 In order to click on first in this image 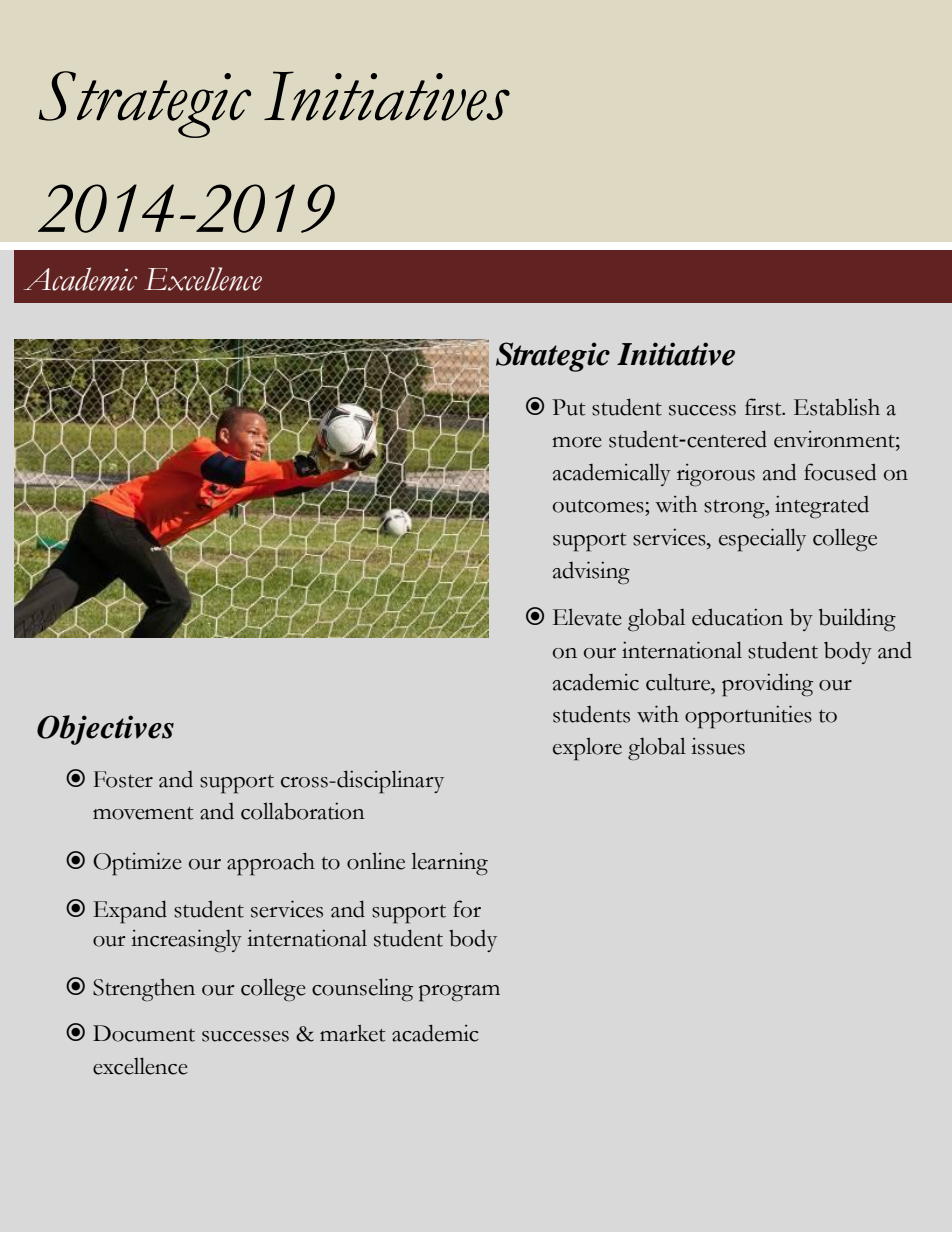, I will do `click(764, 407)`.
